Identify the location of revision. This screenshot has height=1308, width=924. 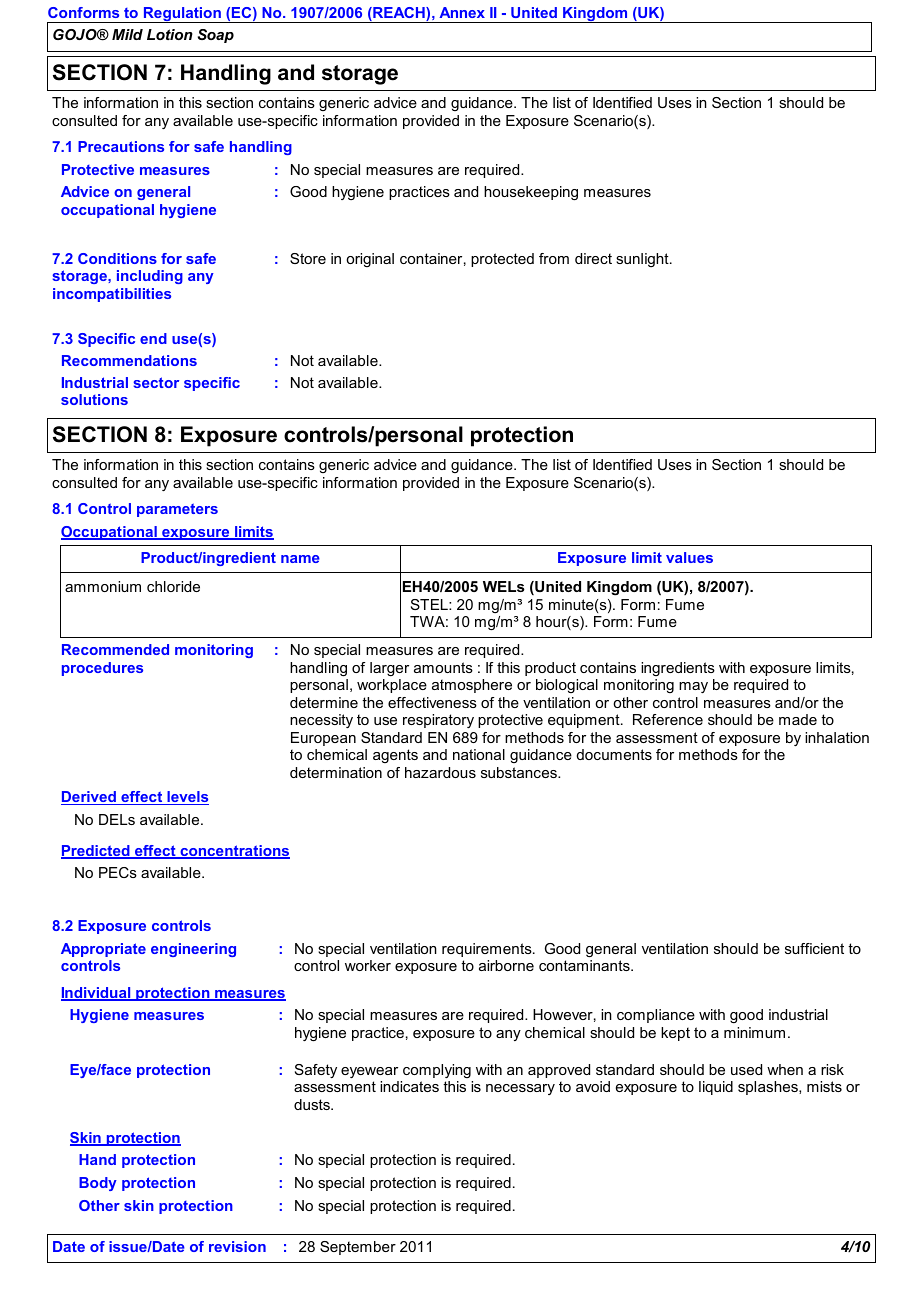
(237, 1246).
